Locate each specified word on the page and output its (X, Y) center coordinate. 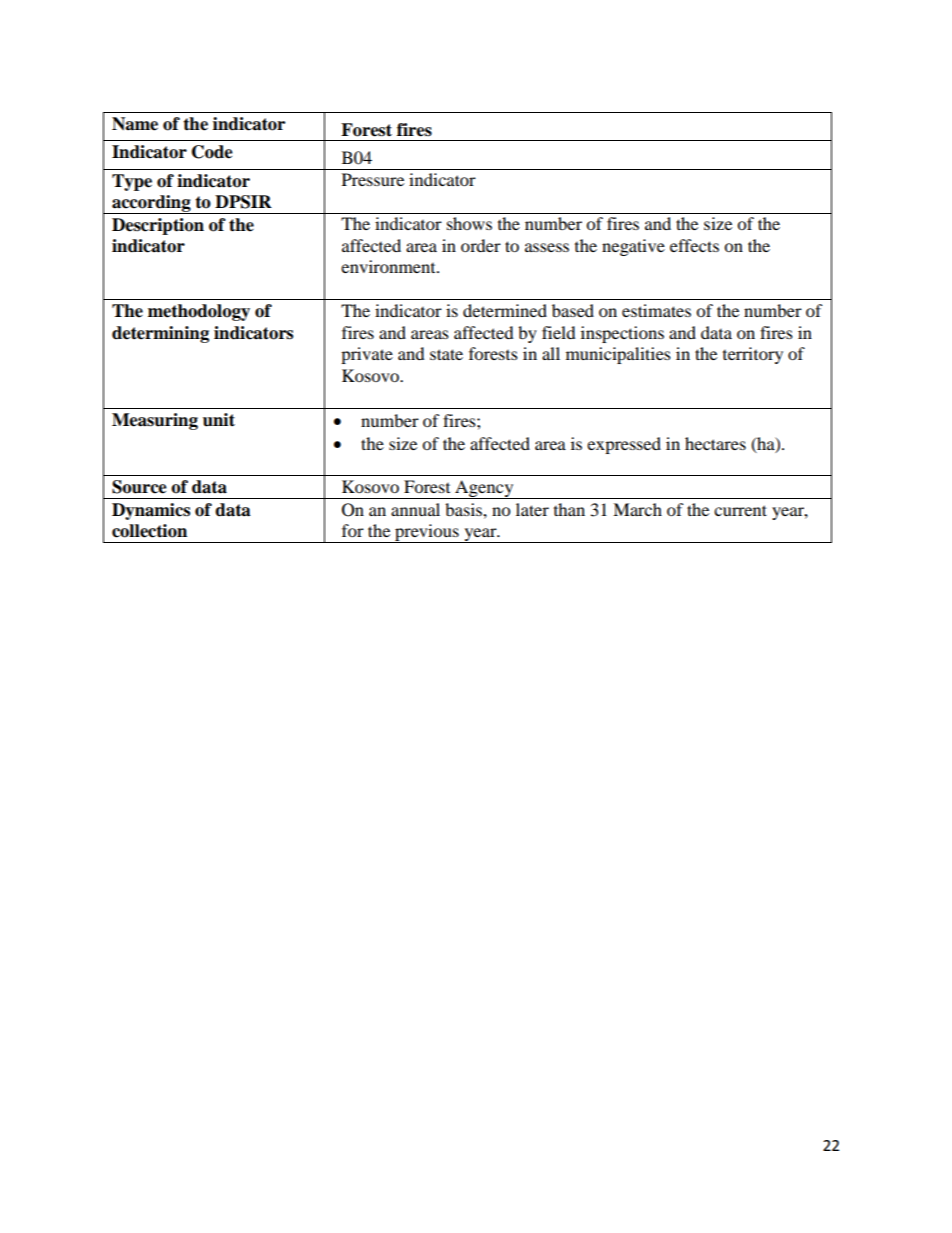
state (446, 354)
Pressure (373, 179)
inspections (622, 334)
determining (160, 334)
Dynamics (151, 511)
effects (694, 245)
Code (212, 152)
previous (427, 533)
